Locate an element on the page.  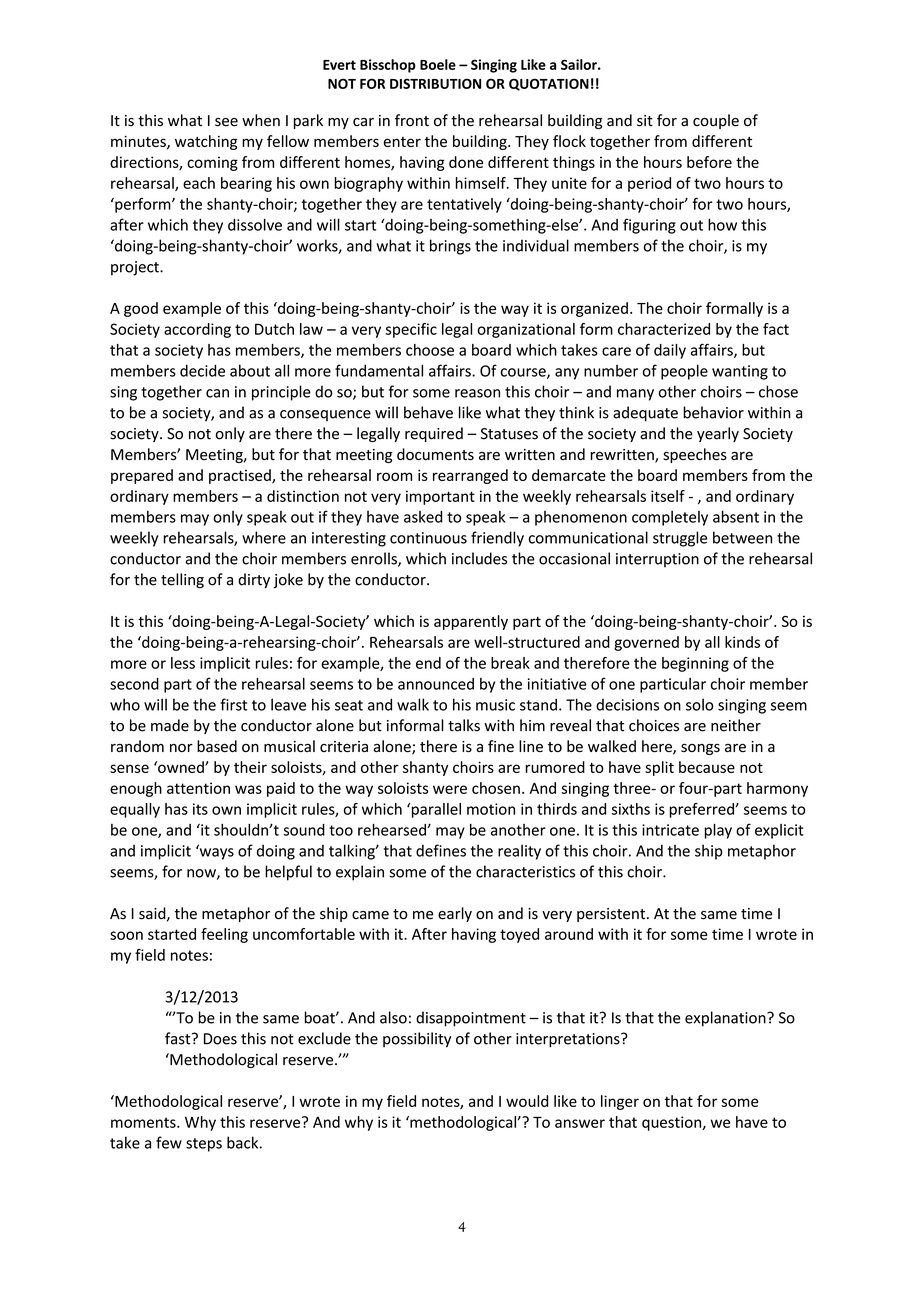
required is located at coordinates (434, 434).
